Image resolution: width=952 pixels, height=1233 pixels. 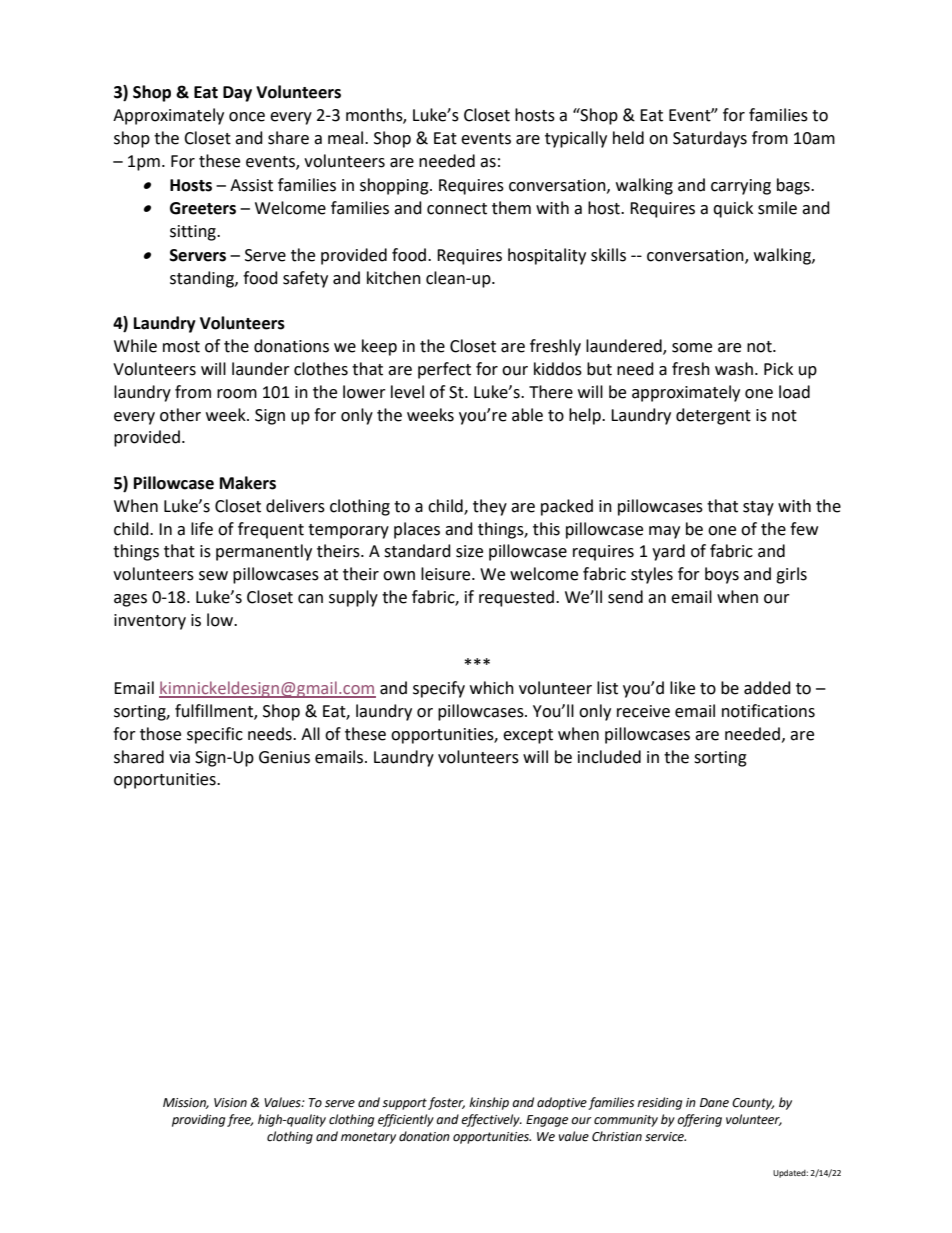 What do you see at coordinates (248, 483) in the screenshot?
I see `Makers` at bounding box center [248, 483].
